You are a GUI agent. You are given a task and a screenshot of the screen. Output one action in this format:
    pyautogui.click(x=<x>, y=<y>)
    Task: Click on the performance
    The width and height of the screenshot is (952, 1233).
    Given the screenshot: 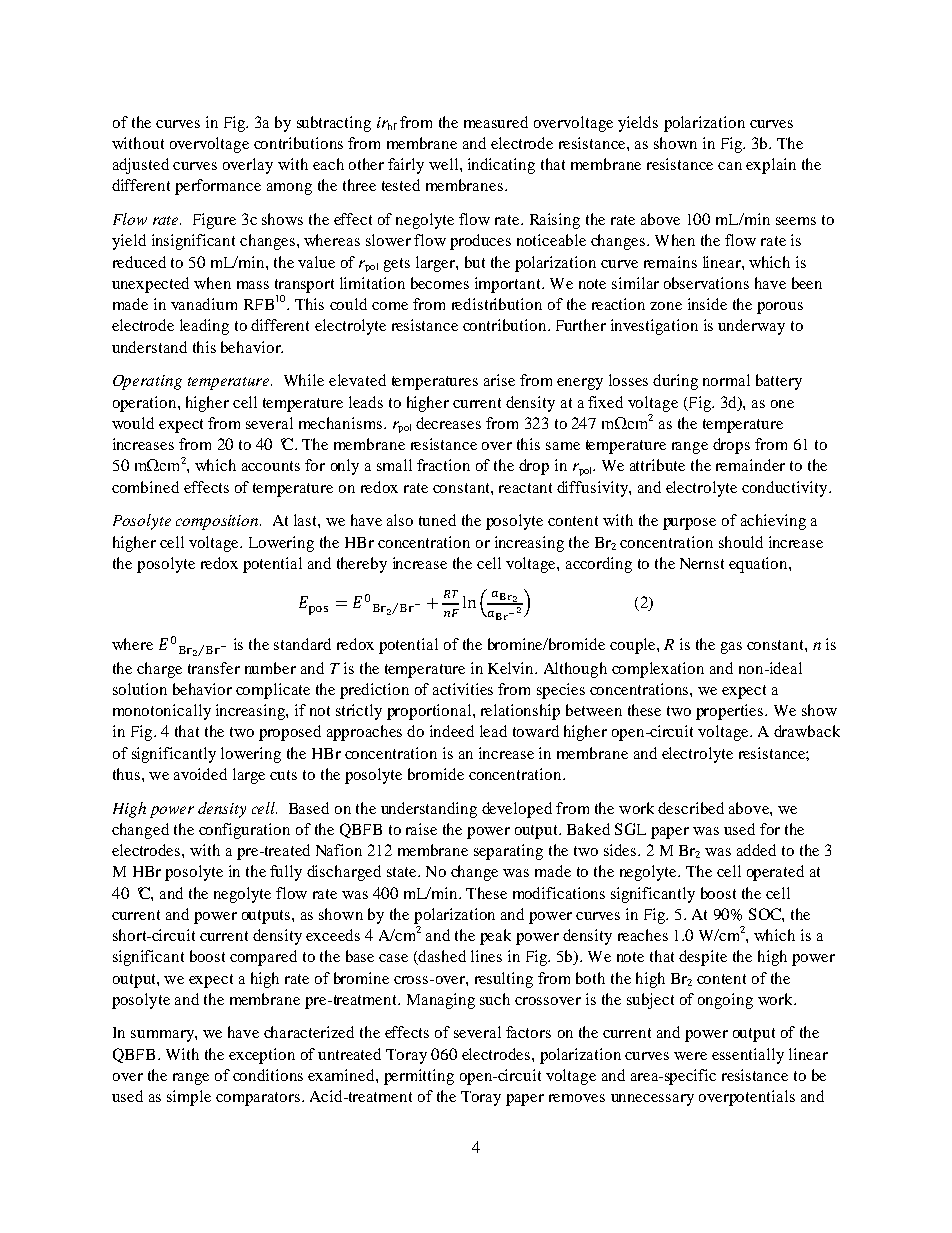 What is the action you would take?
    pyautogui.click(x=218, y=187)
